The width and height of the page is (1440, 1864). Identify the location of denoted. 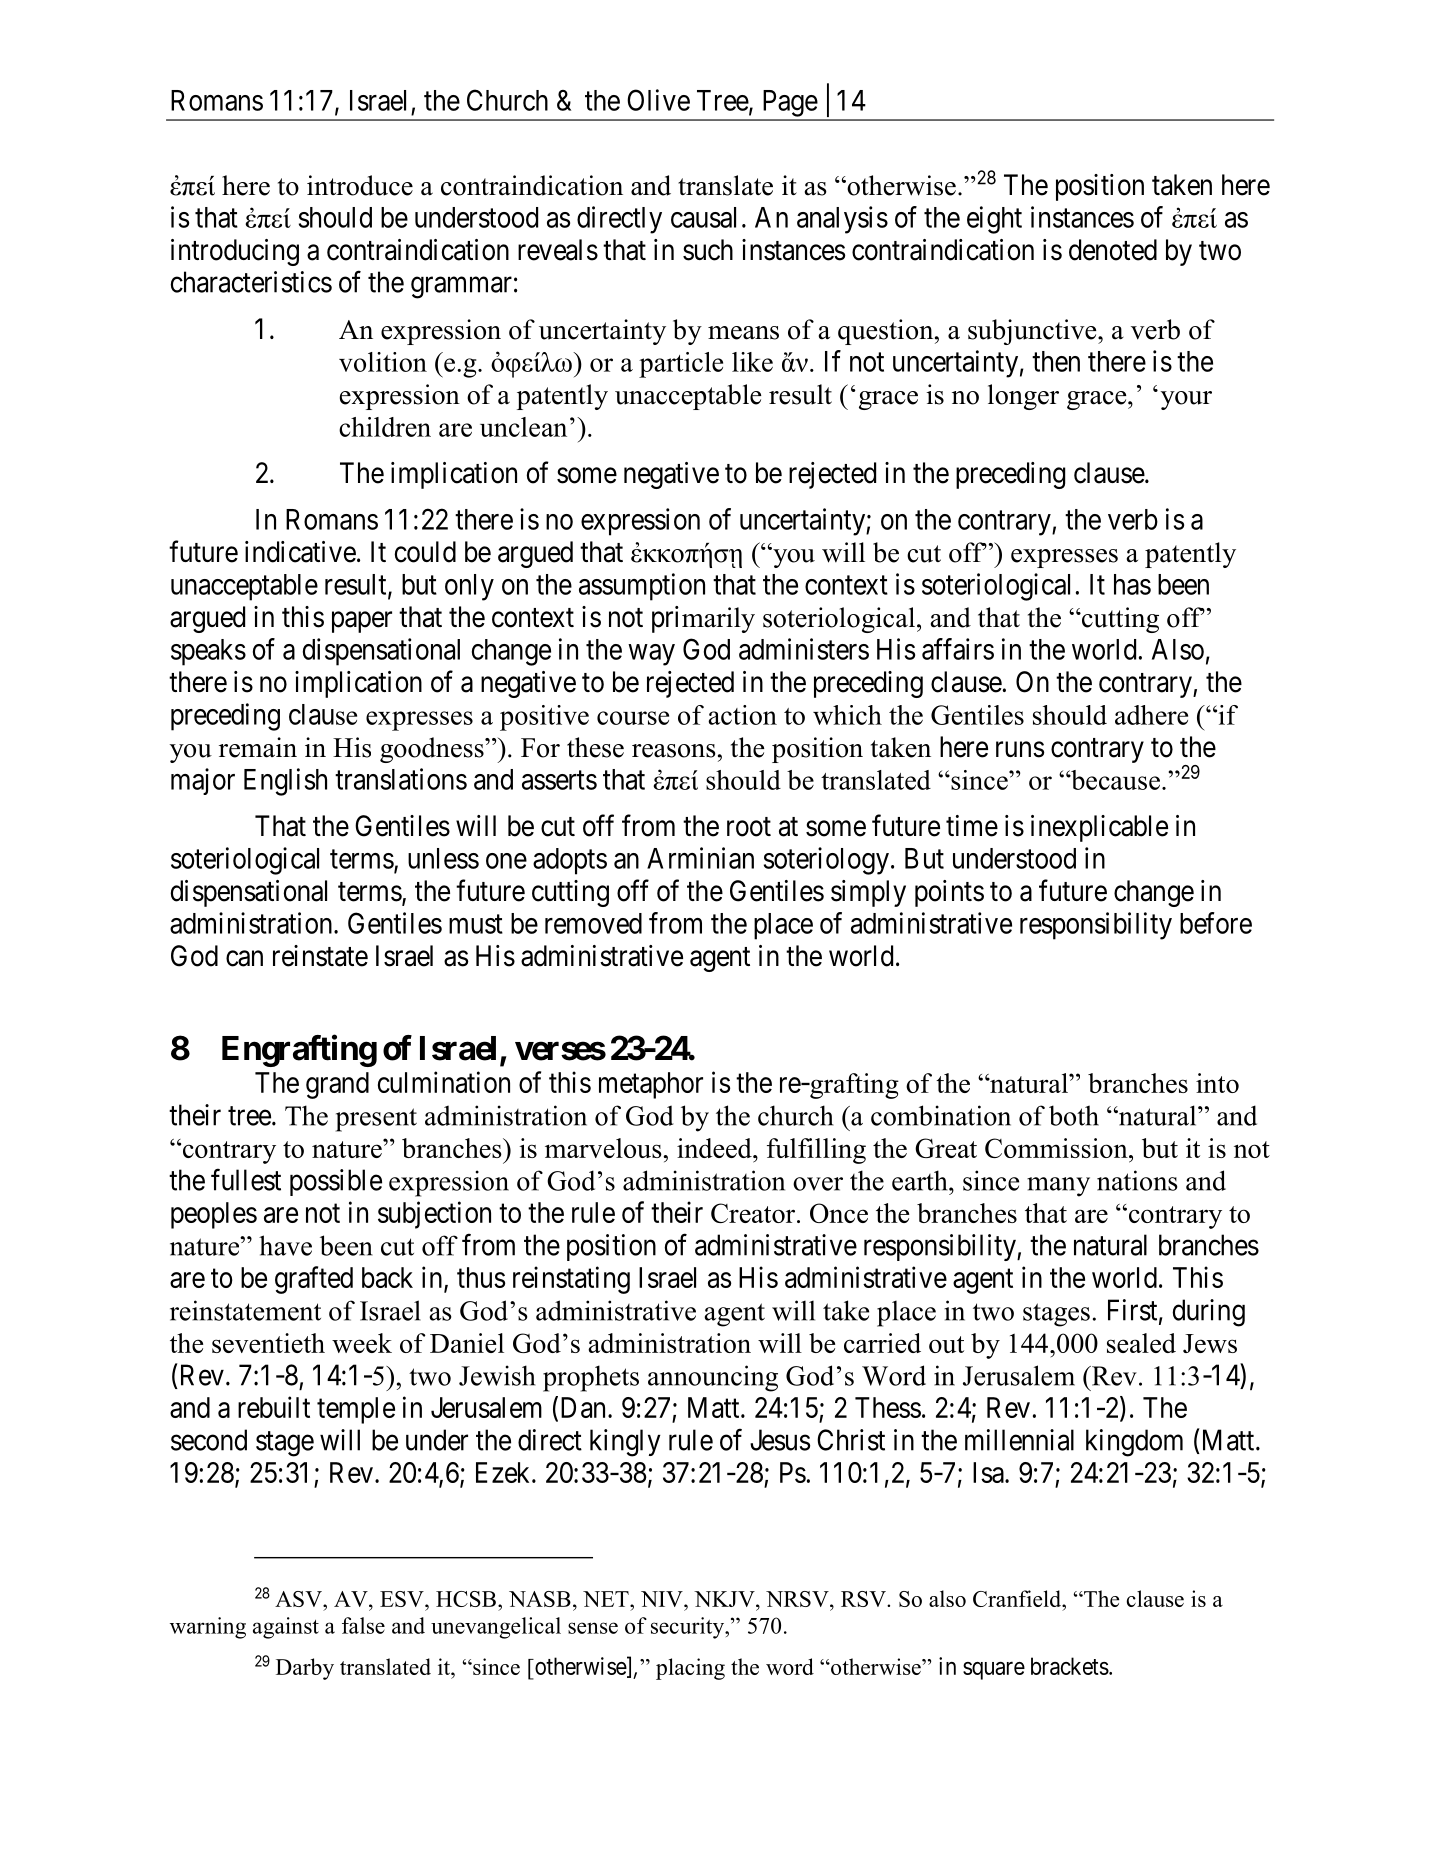
(1113, 250).
